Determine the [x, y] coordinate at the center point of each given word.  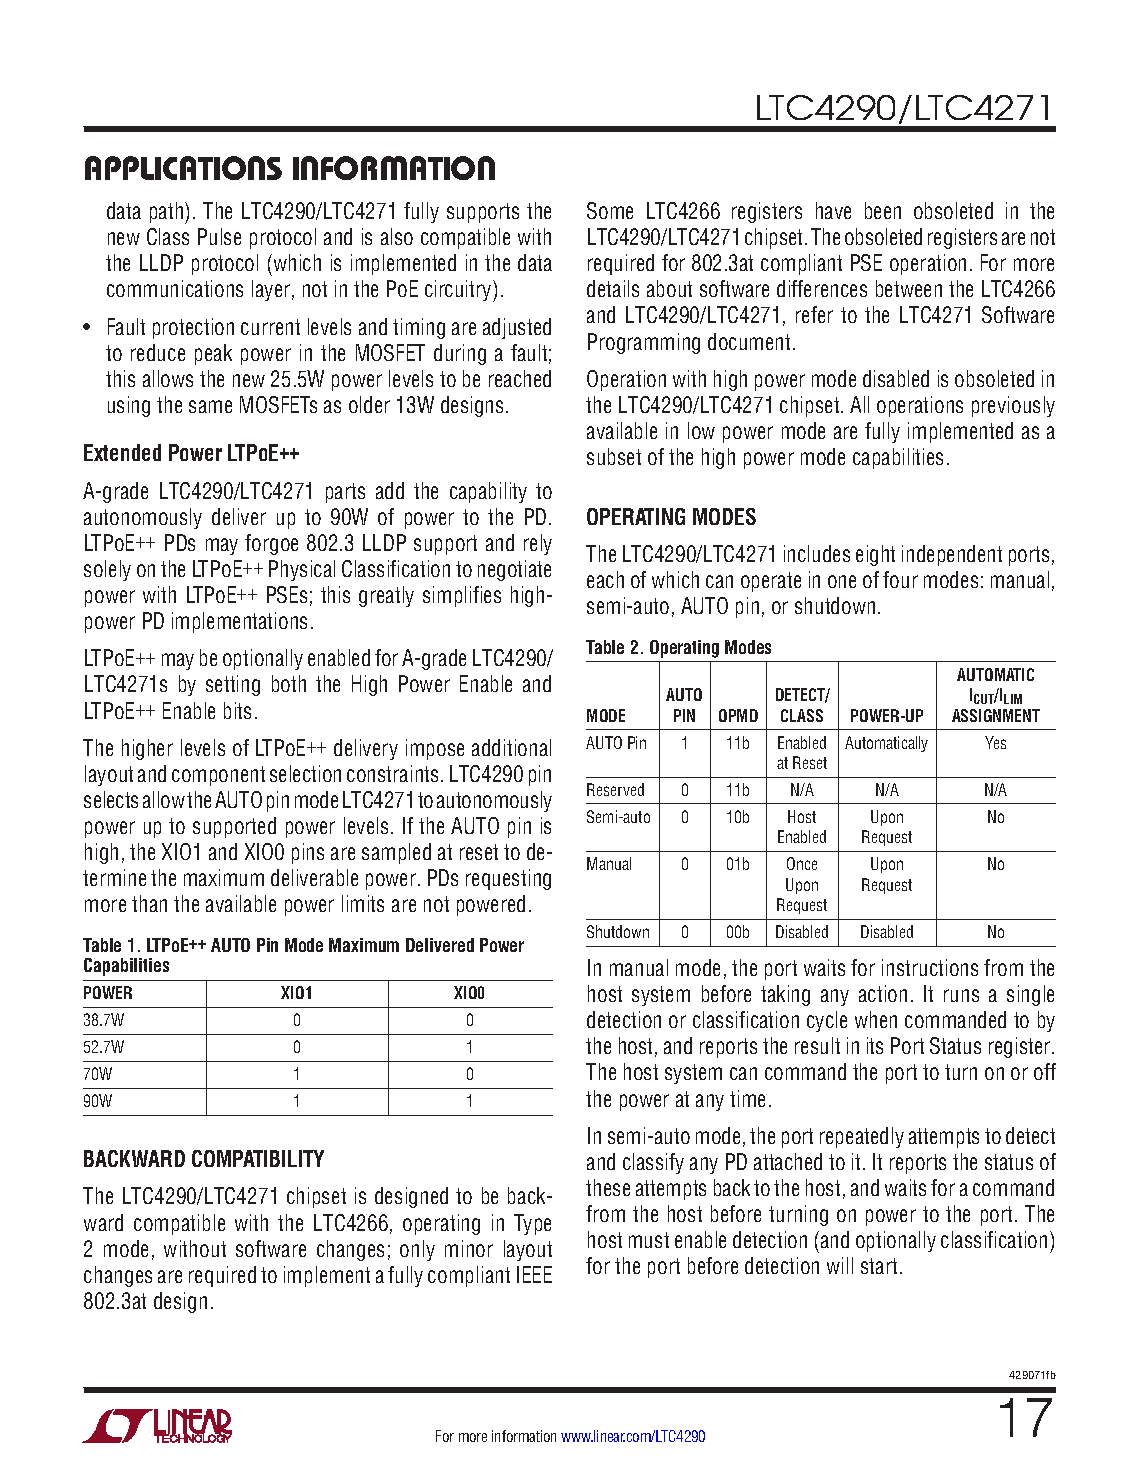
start [879, 1266]
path [168, 213]
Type [532, 1224]
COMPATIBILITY [258, 1158]
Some [610, 210]
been [883, 210]
